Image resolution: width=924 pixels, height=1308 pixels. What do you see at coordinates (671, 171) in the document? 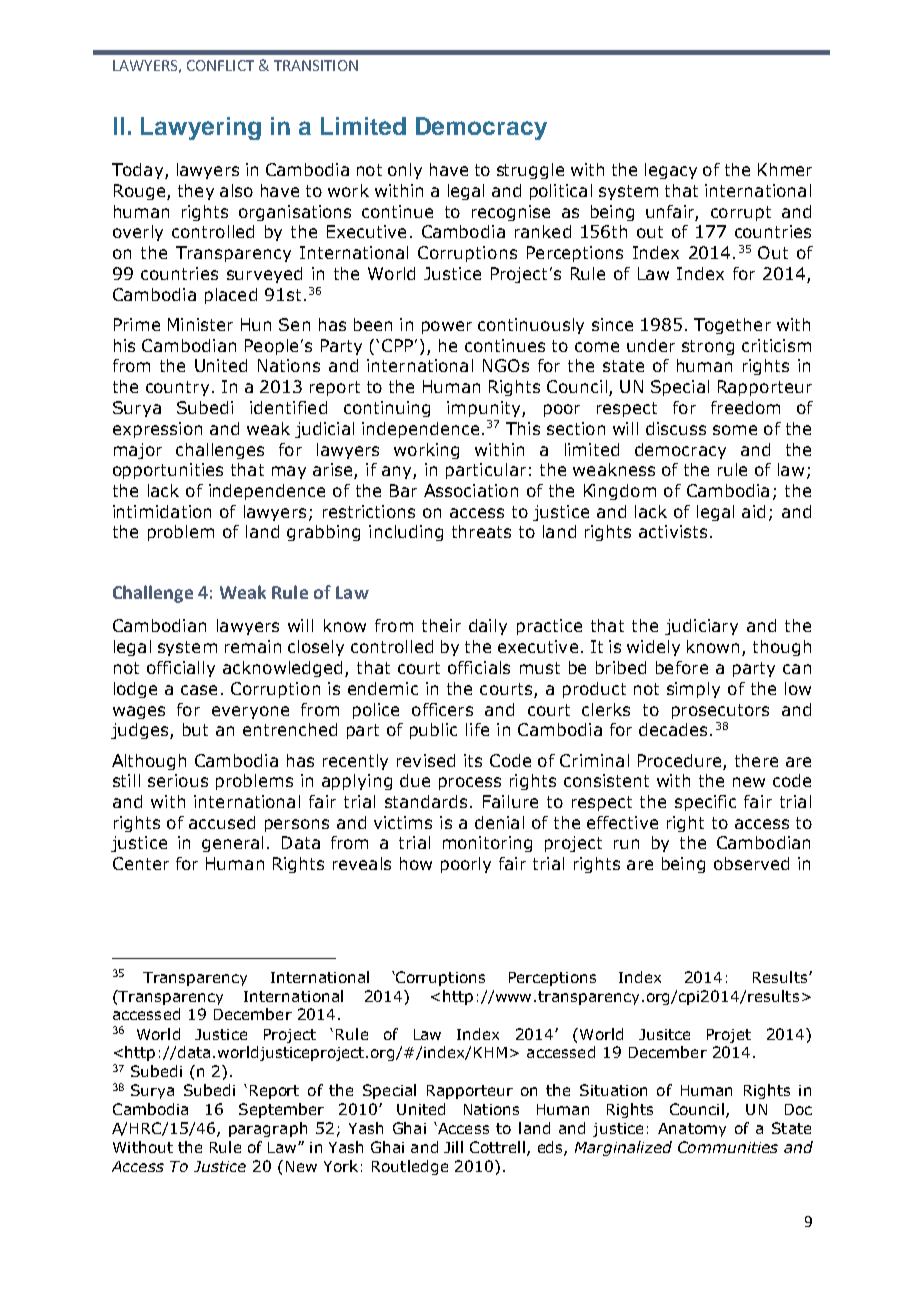
I see `legacy` at bounding box center [671, 171].
